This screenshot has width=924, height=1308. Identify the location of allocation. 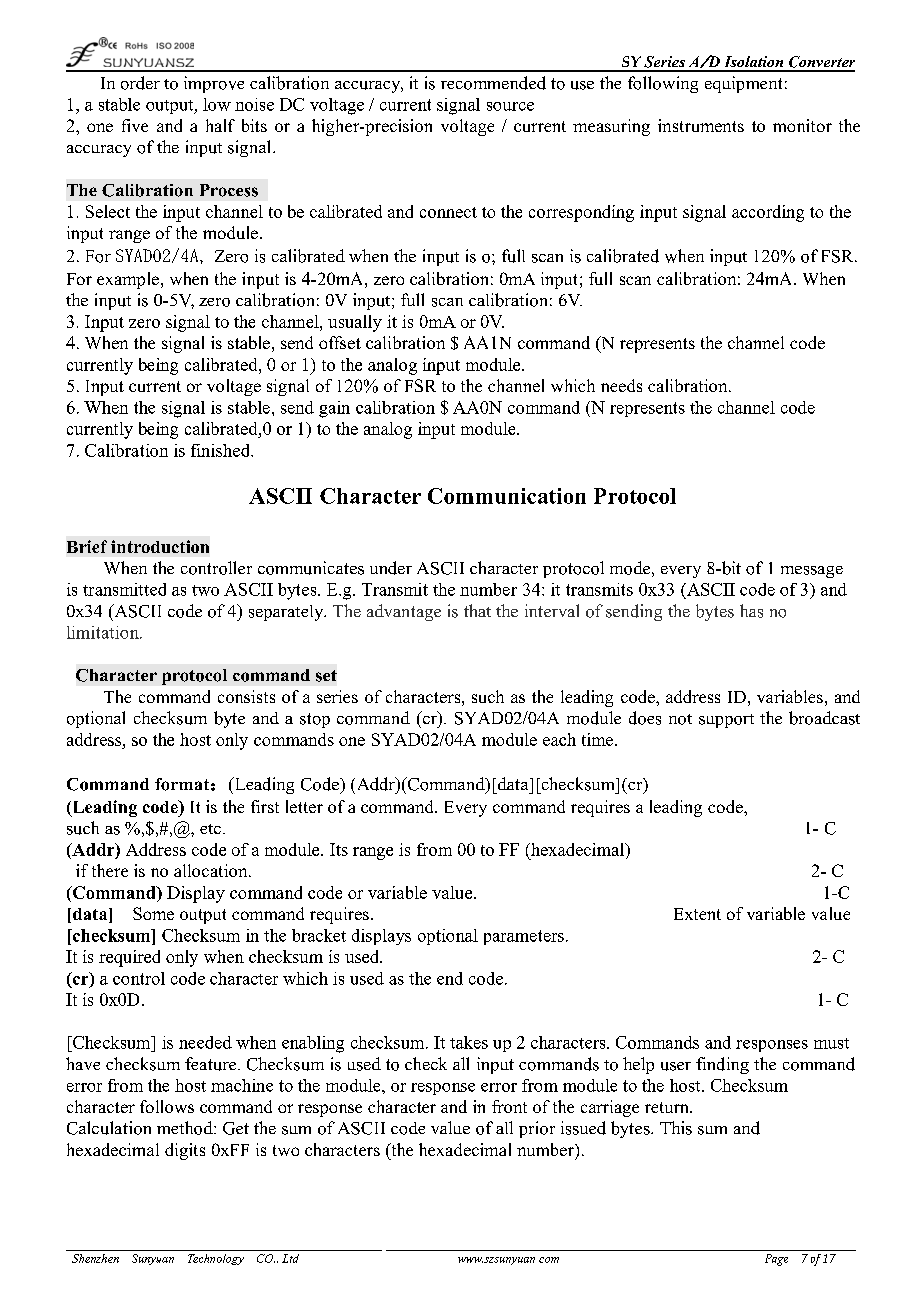
(212, 870).
